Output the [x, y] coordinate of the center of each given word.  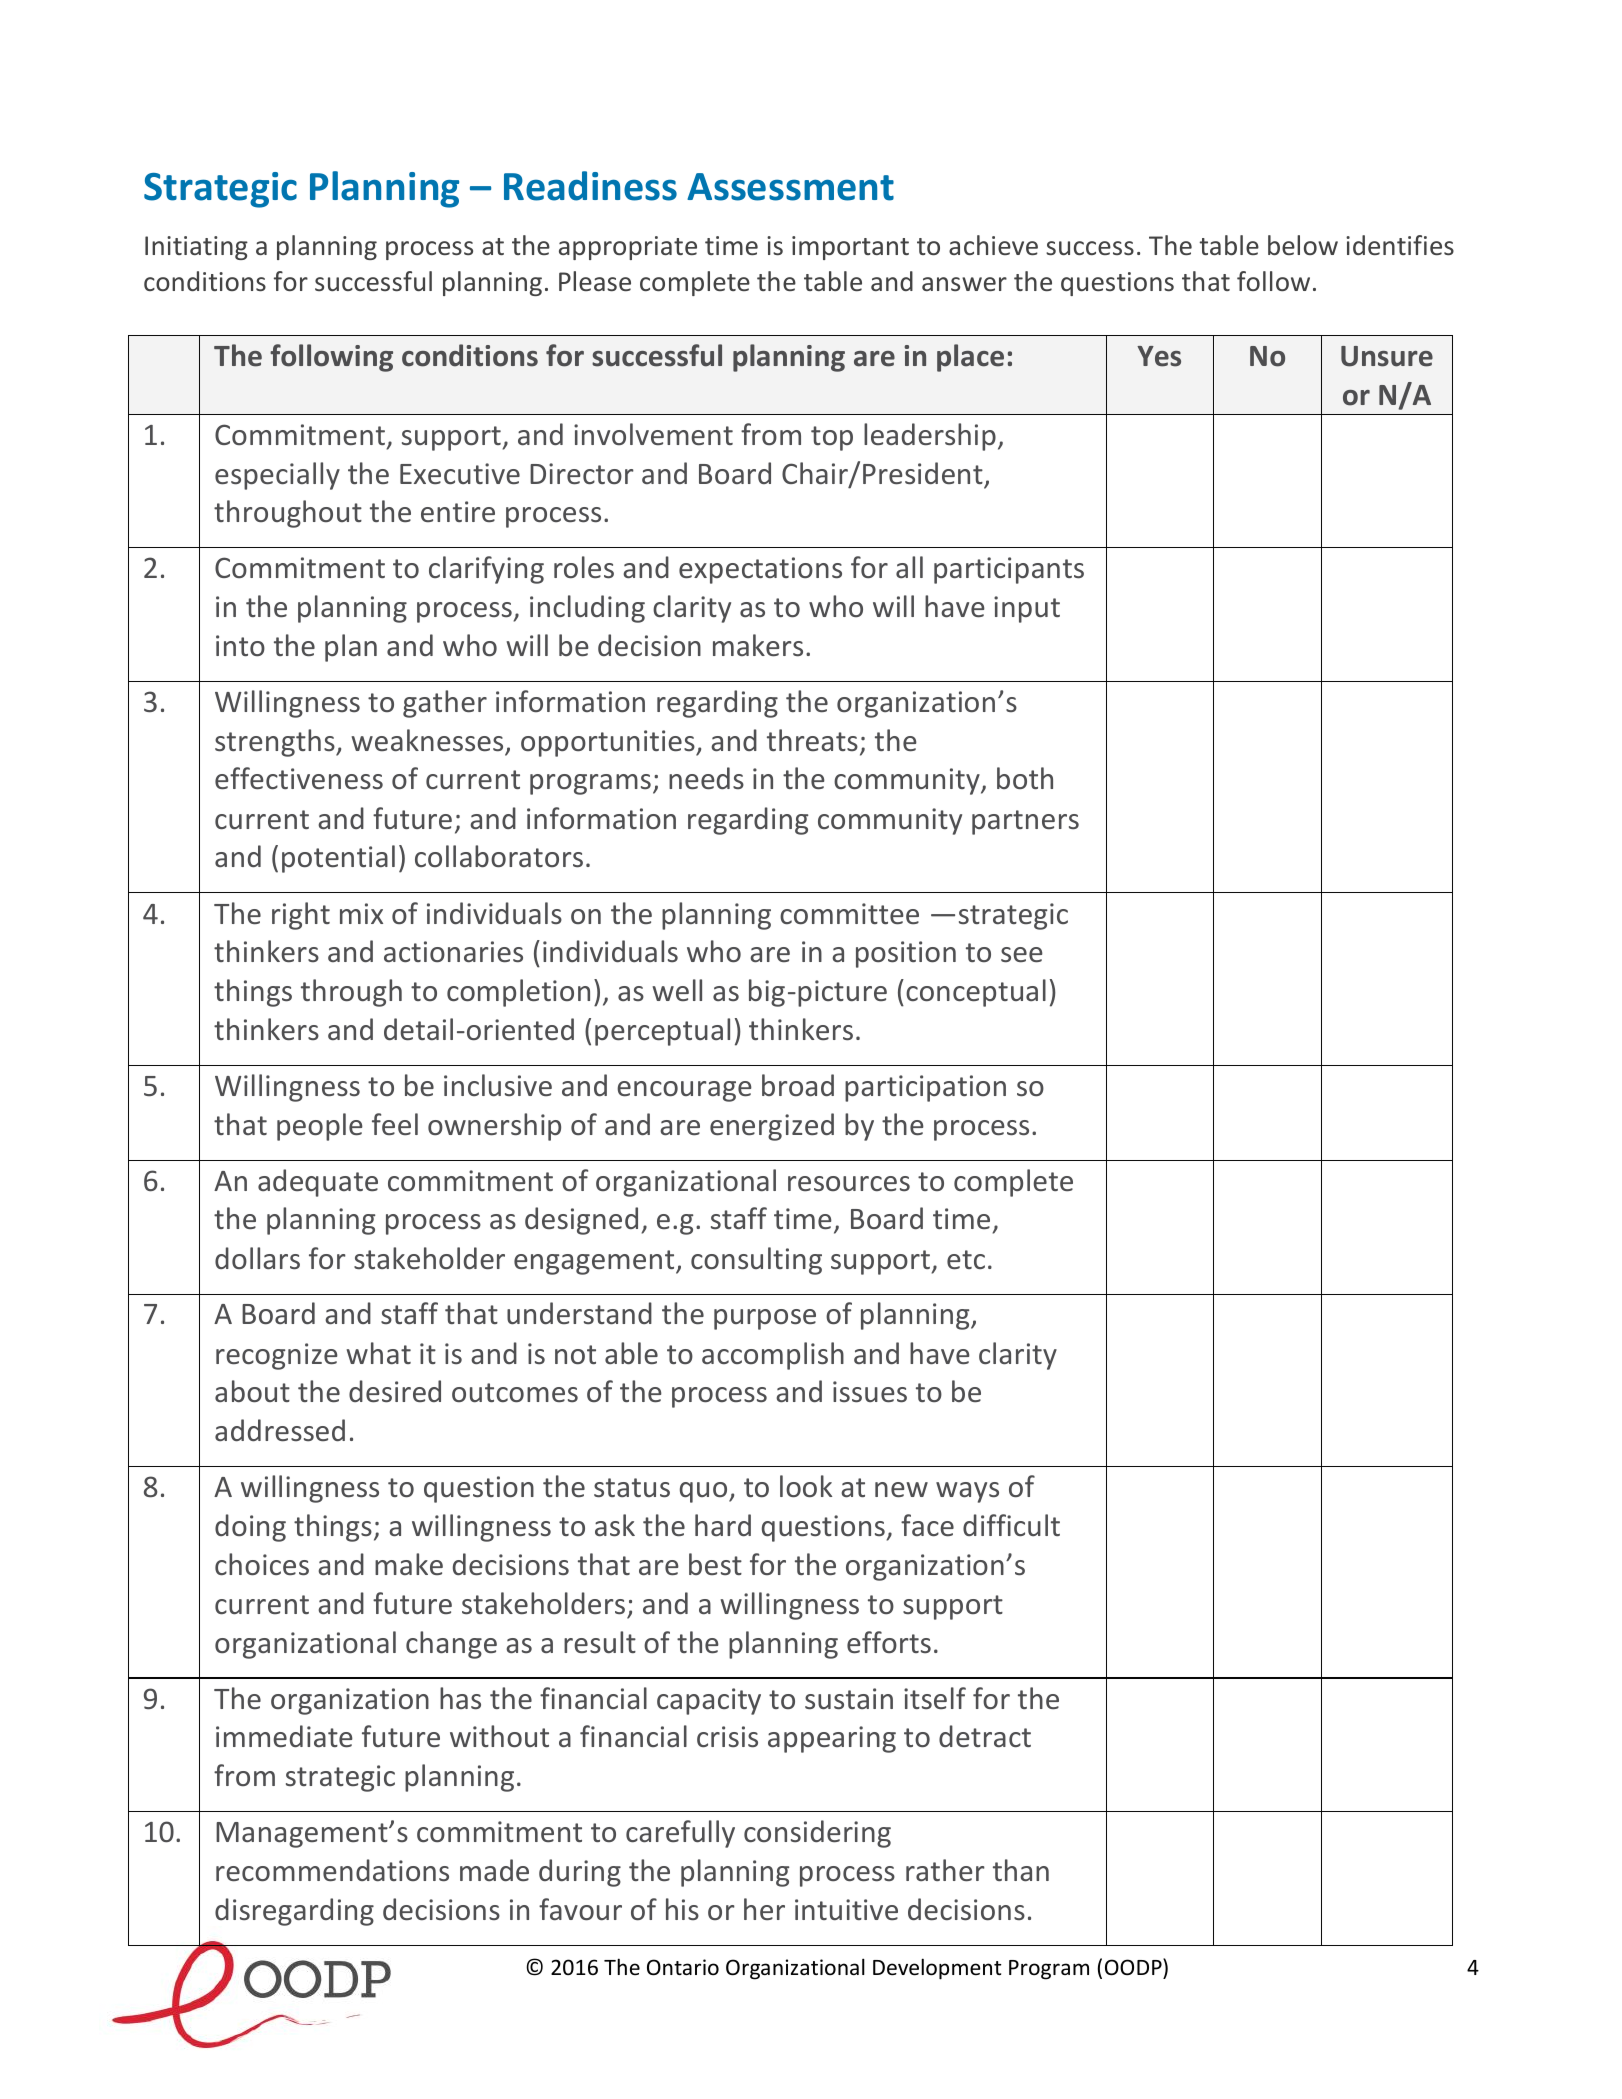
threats [812, 740]
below [1303, 245]
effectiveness [299, 778]
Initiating [196, 248]
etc [966, 1260]
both [1025, 778]
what [378, 1353]
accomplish [773, 1356]
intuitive [846, 1909]
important [850, 248]
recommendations [332, 1870]
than [1021, 1870]
